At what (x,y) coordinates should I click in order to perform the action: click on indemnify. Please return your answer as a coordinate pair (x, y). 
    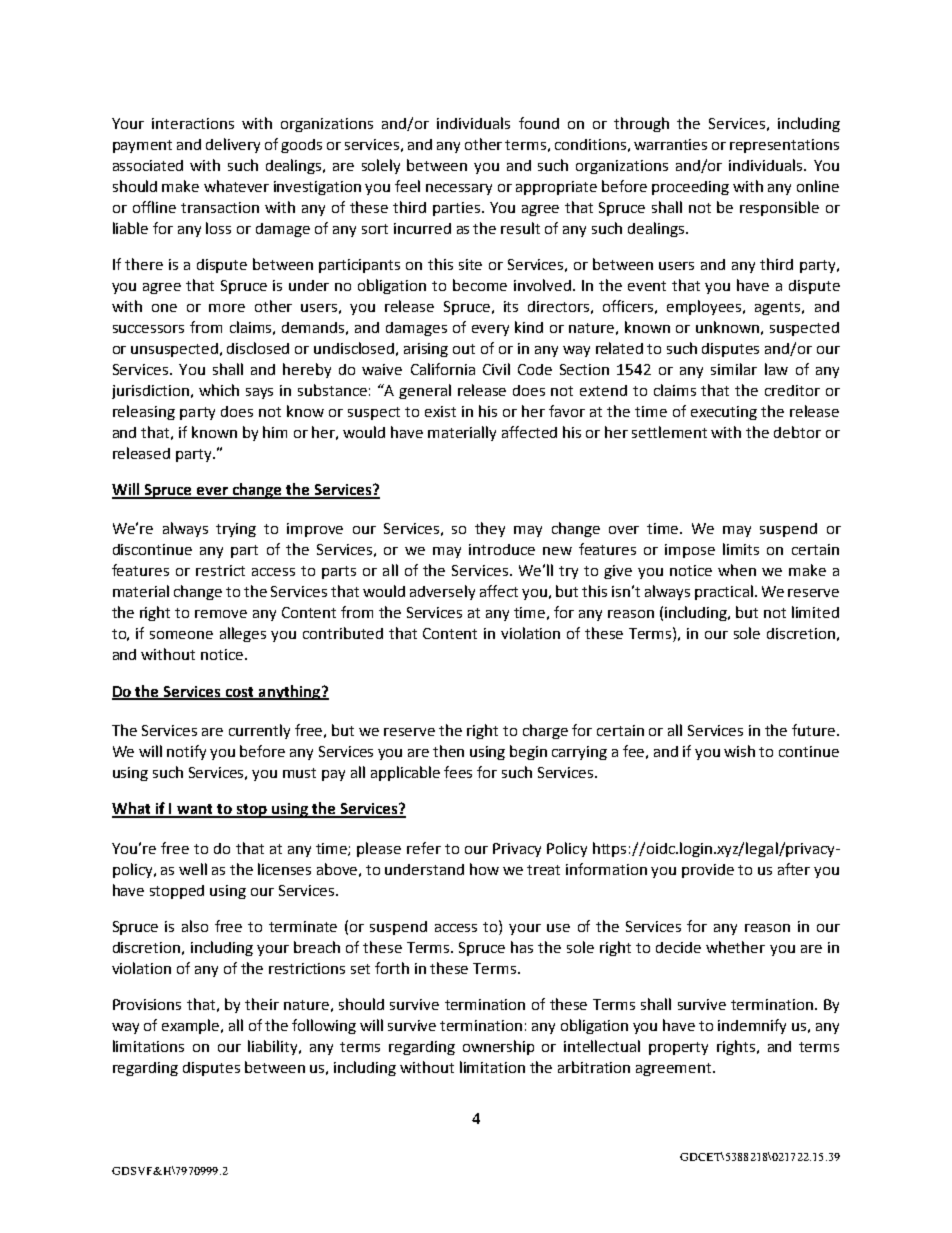
    Looking at the image, I should click on (752, 1026).
